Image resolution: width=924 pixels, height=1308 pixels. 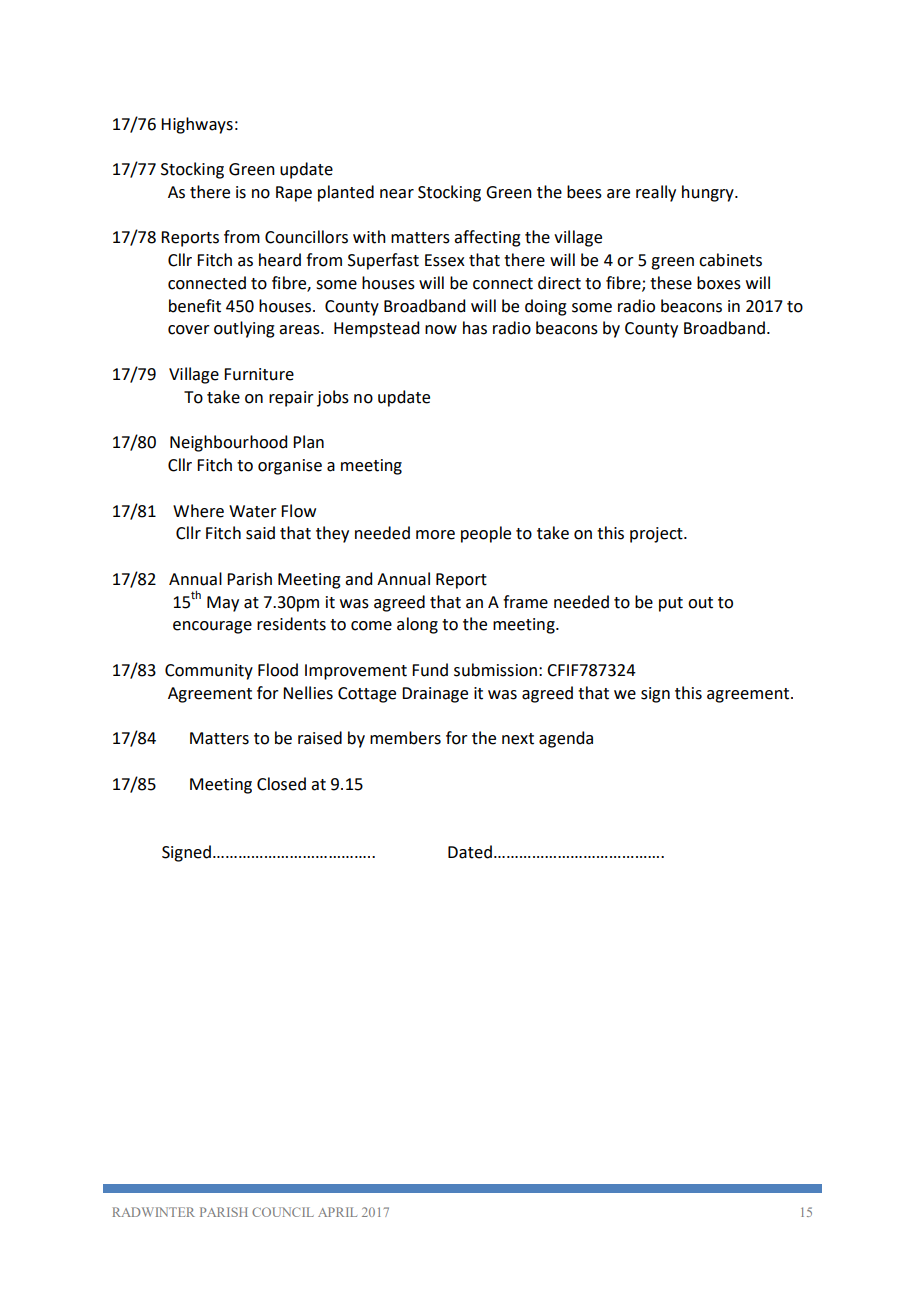 I want to click on Fund, so click(x=430, y=670).
